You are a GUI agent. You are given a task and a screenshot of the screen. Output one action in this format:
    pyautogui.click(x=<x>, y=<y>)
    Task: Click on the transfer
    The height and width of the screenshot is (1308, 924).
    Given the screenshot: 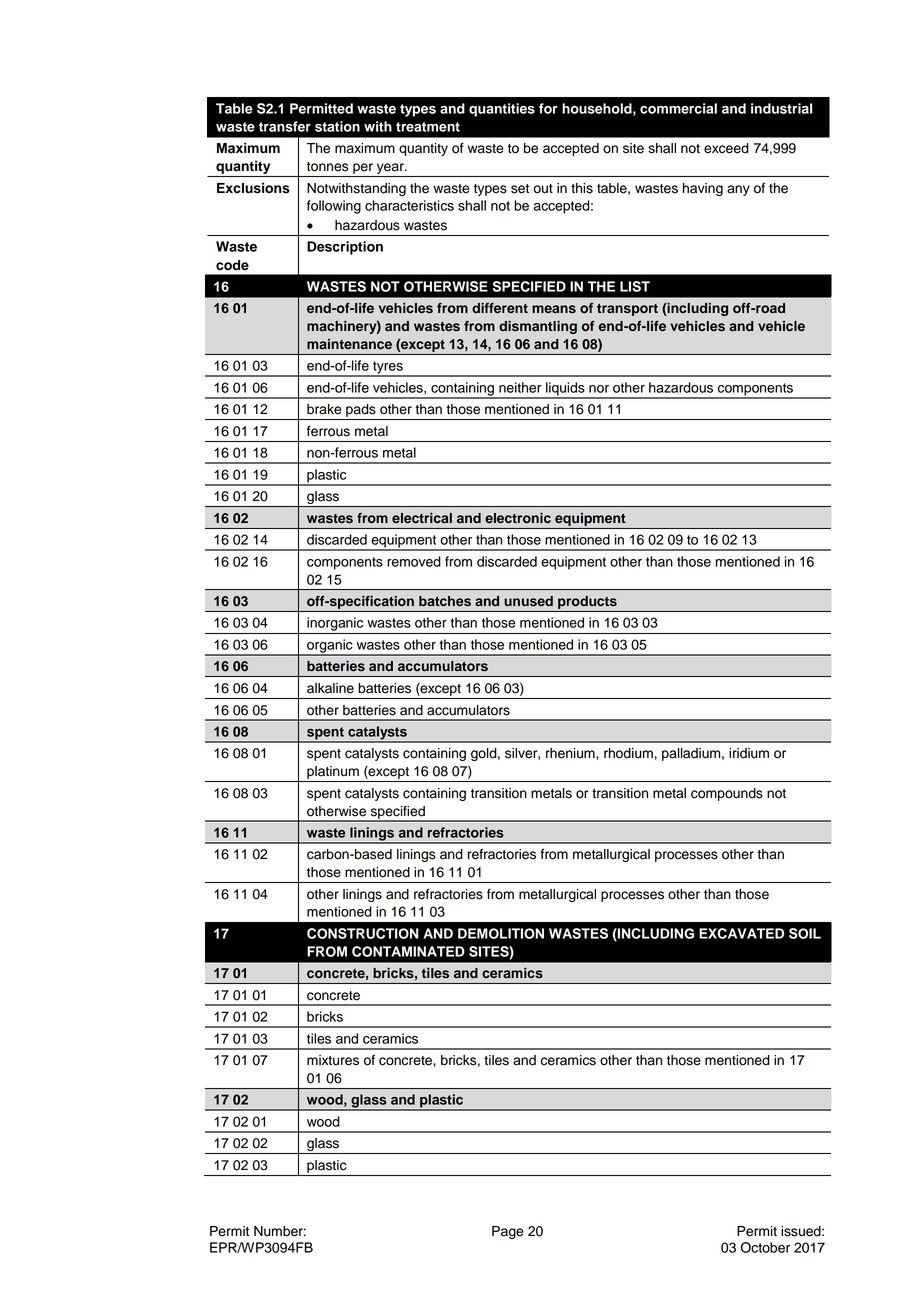 What is the action you would take?
    pyautogui.click(x=285, y=126)
